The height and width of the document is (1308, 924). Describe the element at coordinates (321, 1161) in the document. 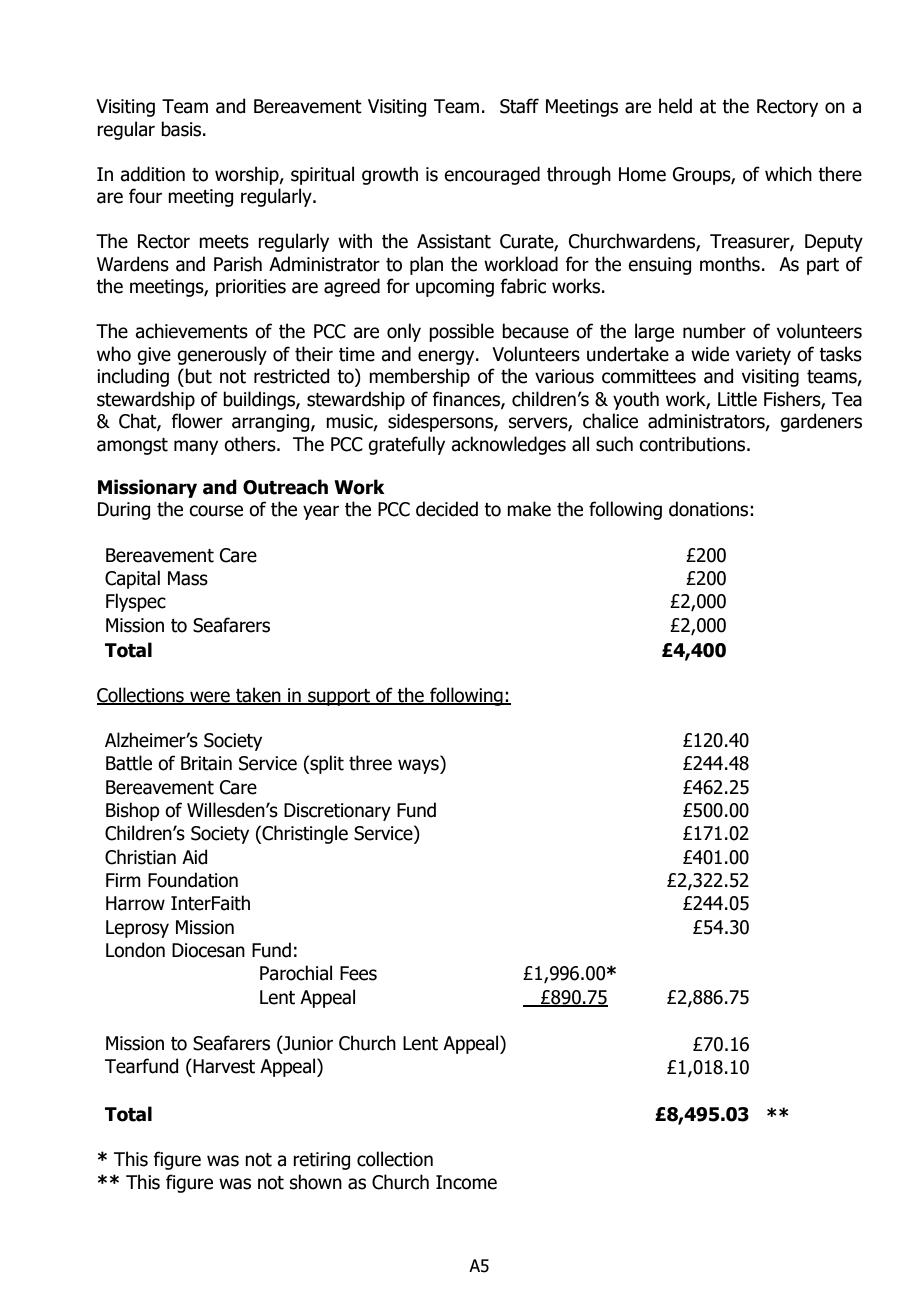

I see `retiring` at that location.
